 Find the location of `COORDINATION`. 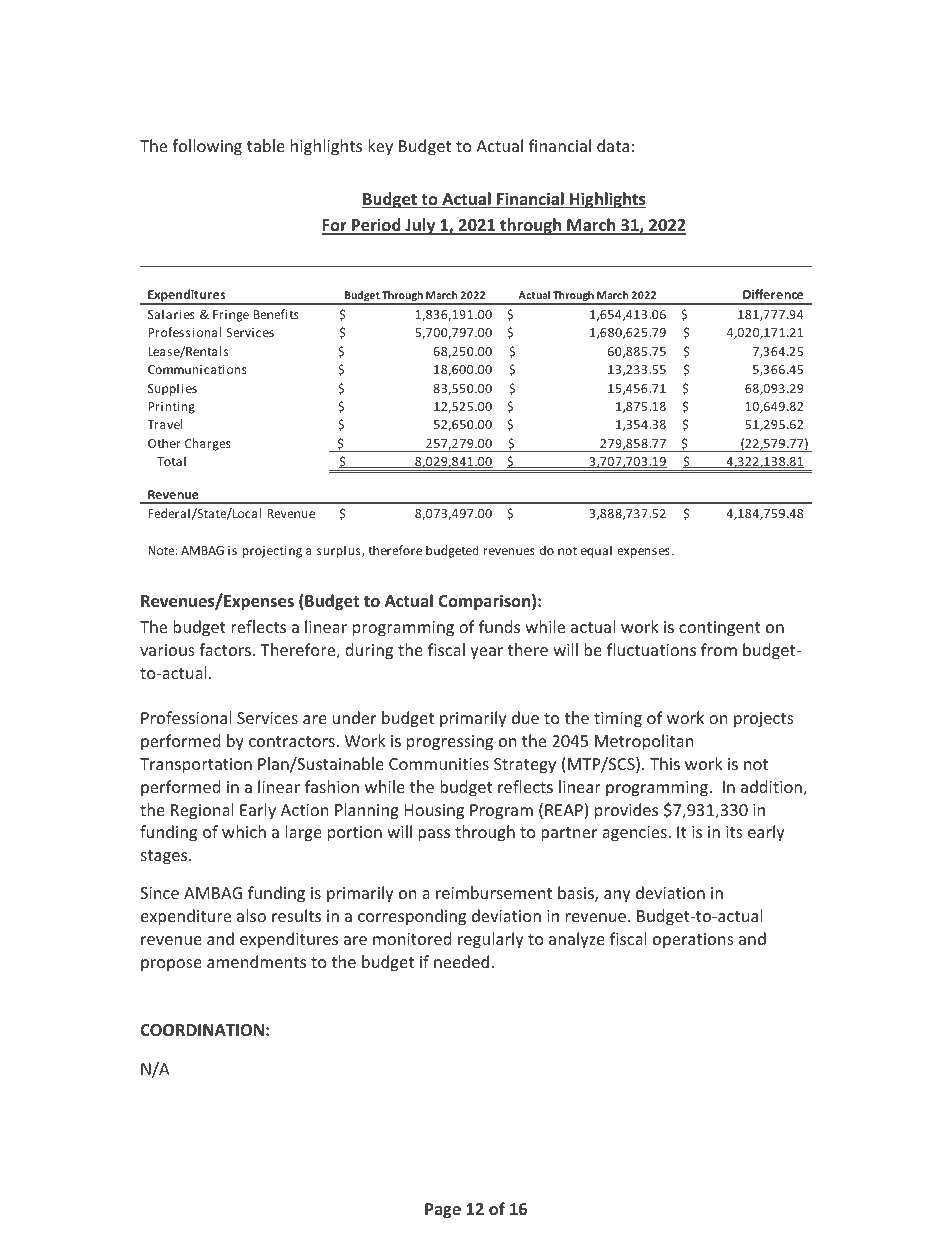

COORDINATION is located at coordinates (202, 1030).
